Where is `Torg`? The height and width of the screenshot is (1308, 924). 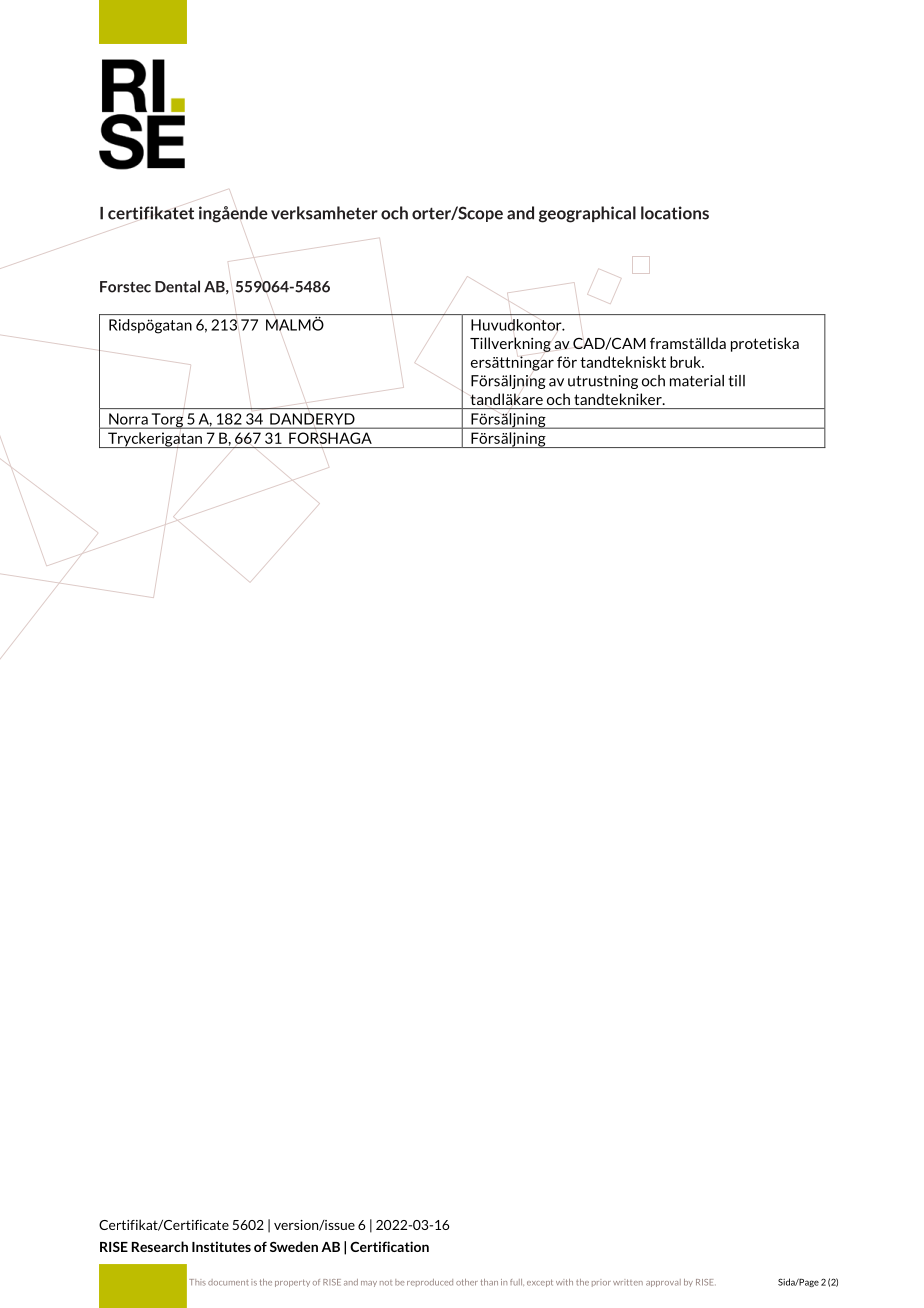
Torg is located at coordinates (167, 421).
